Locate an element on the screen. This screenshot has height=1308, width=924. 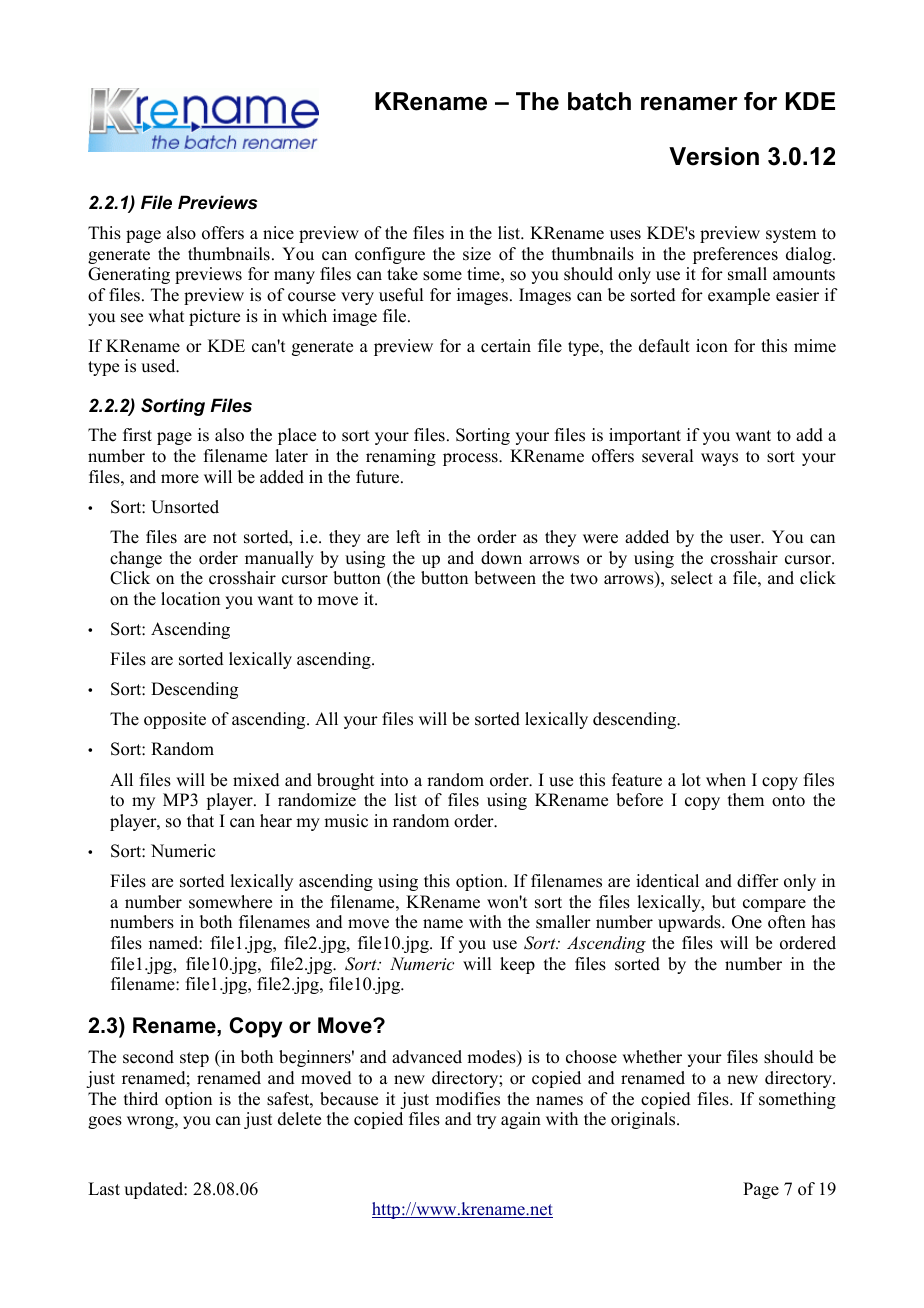
batch is located at coordinates (599, 101).
